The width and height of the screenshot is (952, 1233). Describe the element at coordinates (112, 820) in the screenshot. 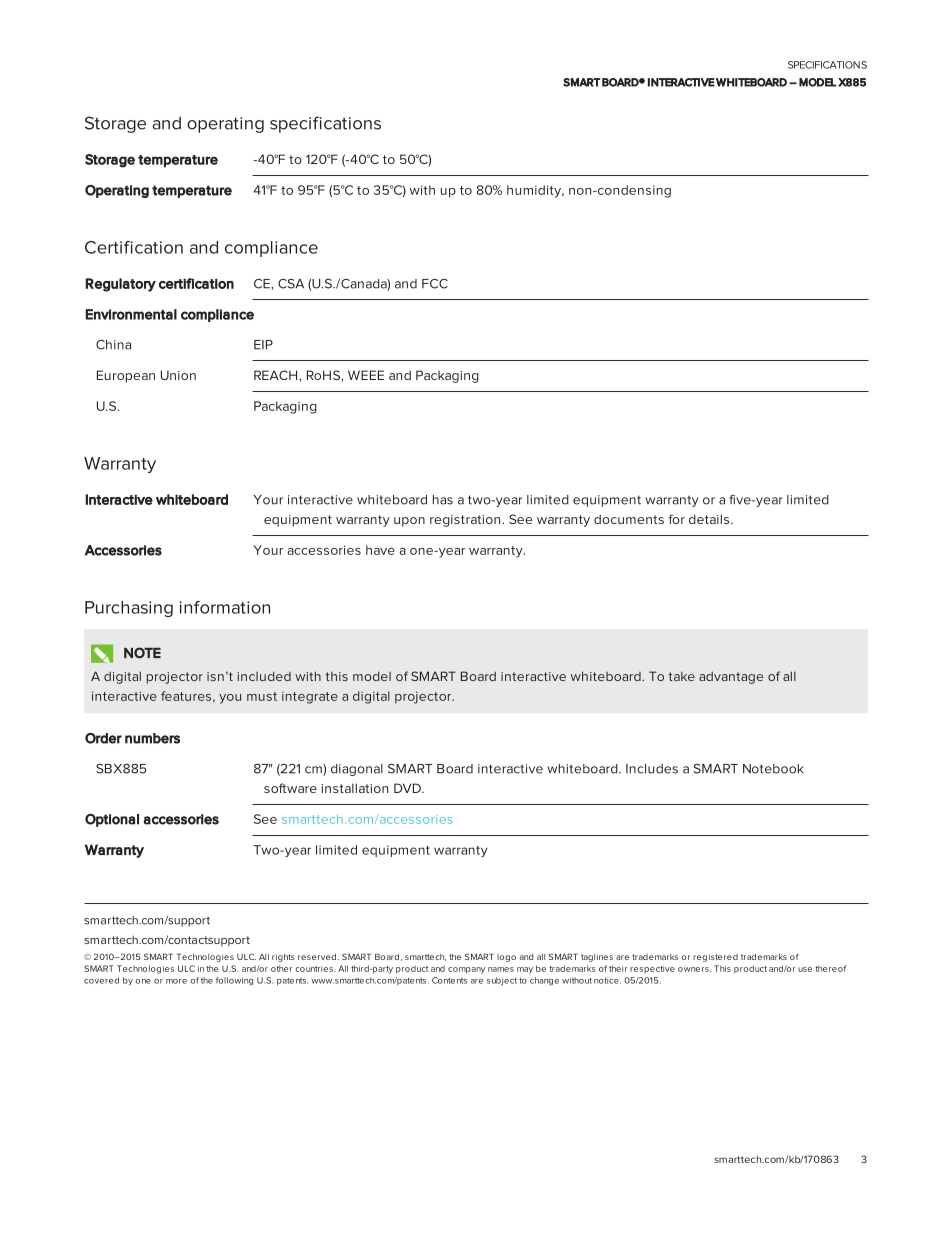

I see `Optional` at that location.
